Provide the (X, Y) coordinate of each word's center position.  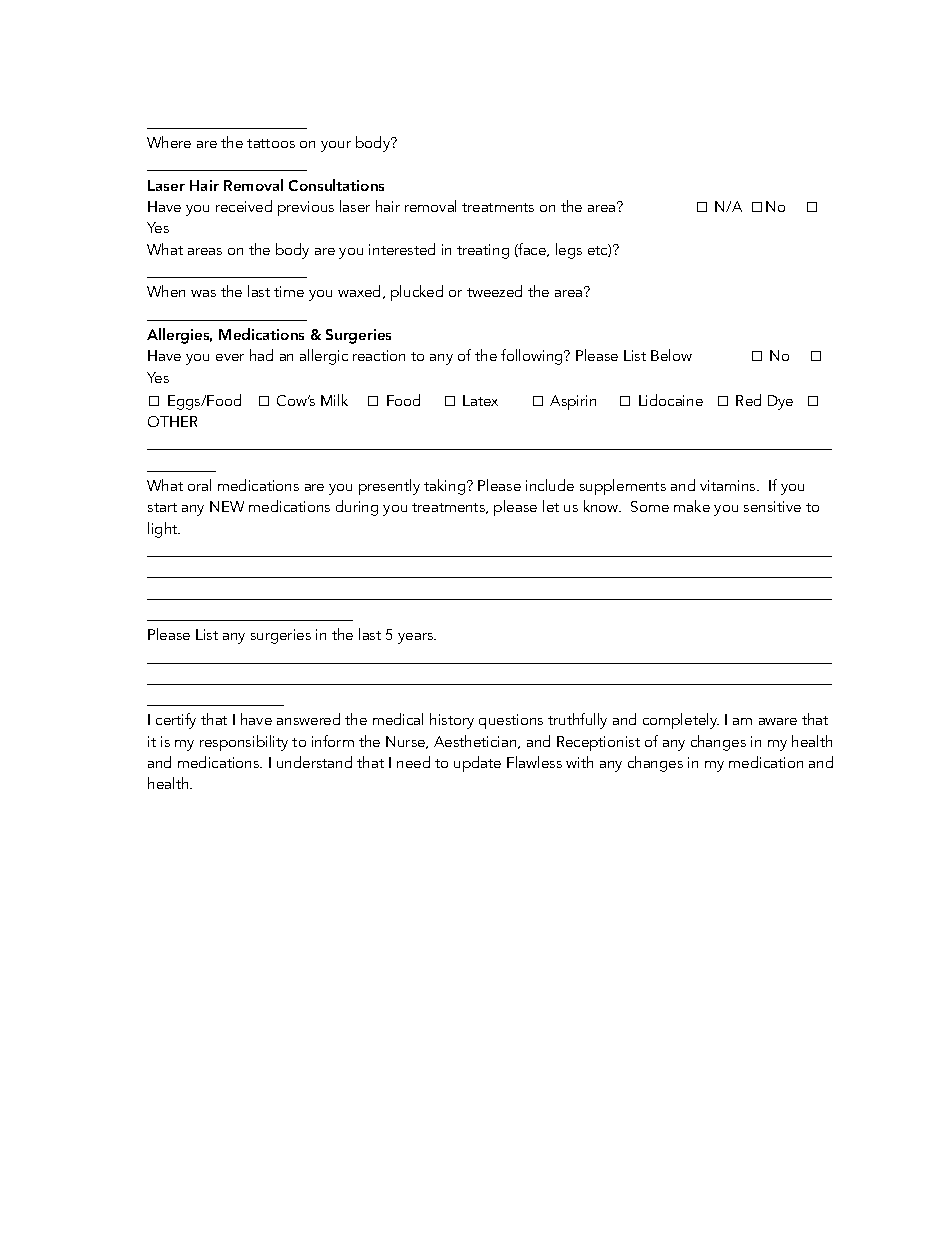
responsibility (244, 743)
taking (446, 487)
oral (199, 485)
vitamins (729, 485)
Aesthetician (476, 742)
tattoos (271, 143)
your (336, 146)
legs (569, 251)
